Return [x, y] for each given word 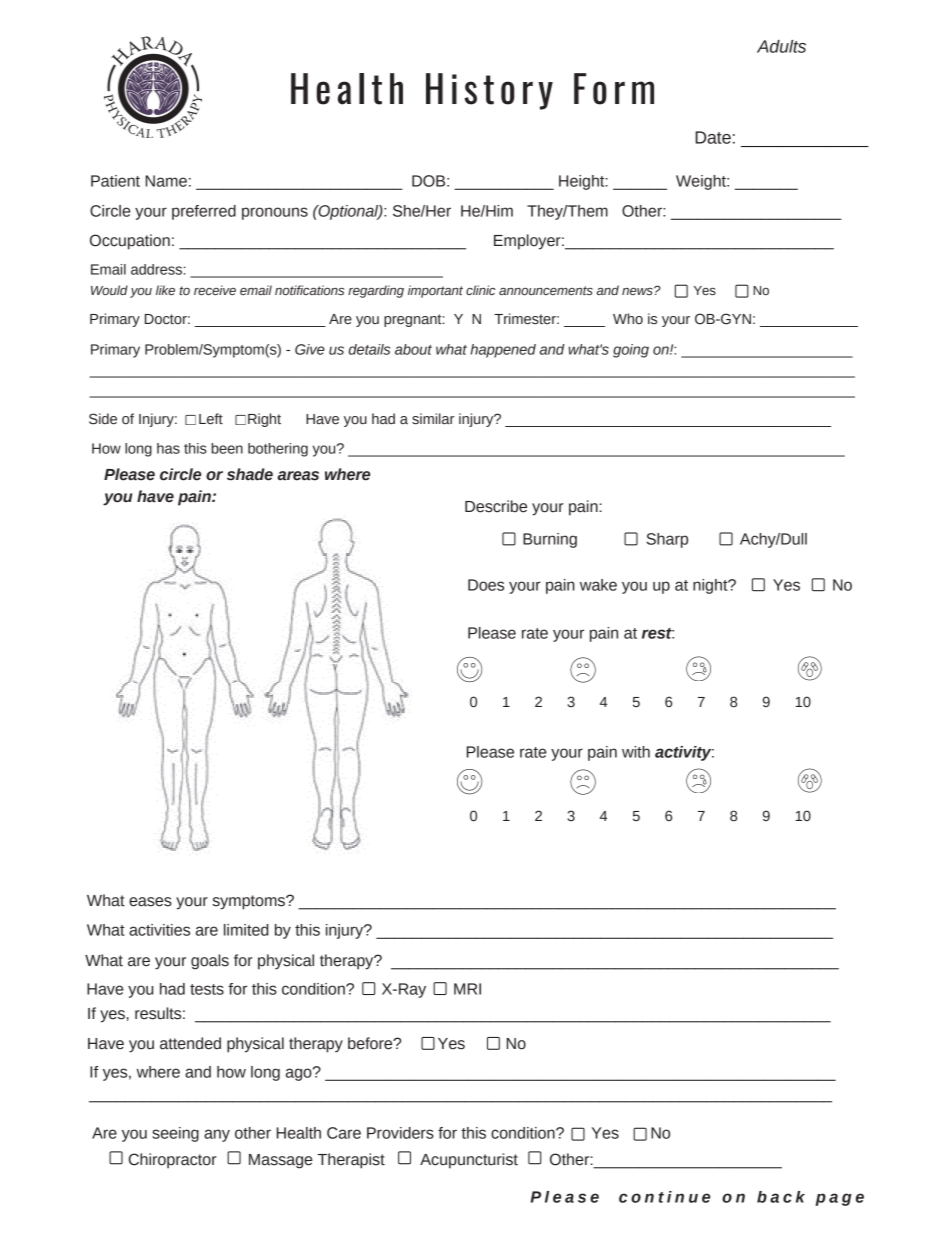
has [168, 448]
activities [159, 930]
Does [486, 585]
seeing [175, 1134]
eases [150, 902]
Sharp [667, 540]
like [165, 290]
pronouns [275, 213]
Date [713, 137]
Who [628, 318]
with [636, 752]
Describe [496, 506]
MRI [467, 989]
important [435, 291]
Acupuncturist [469, 1161]
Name [166, 181]
